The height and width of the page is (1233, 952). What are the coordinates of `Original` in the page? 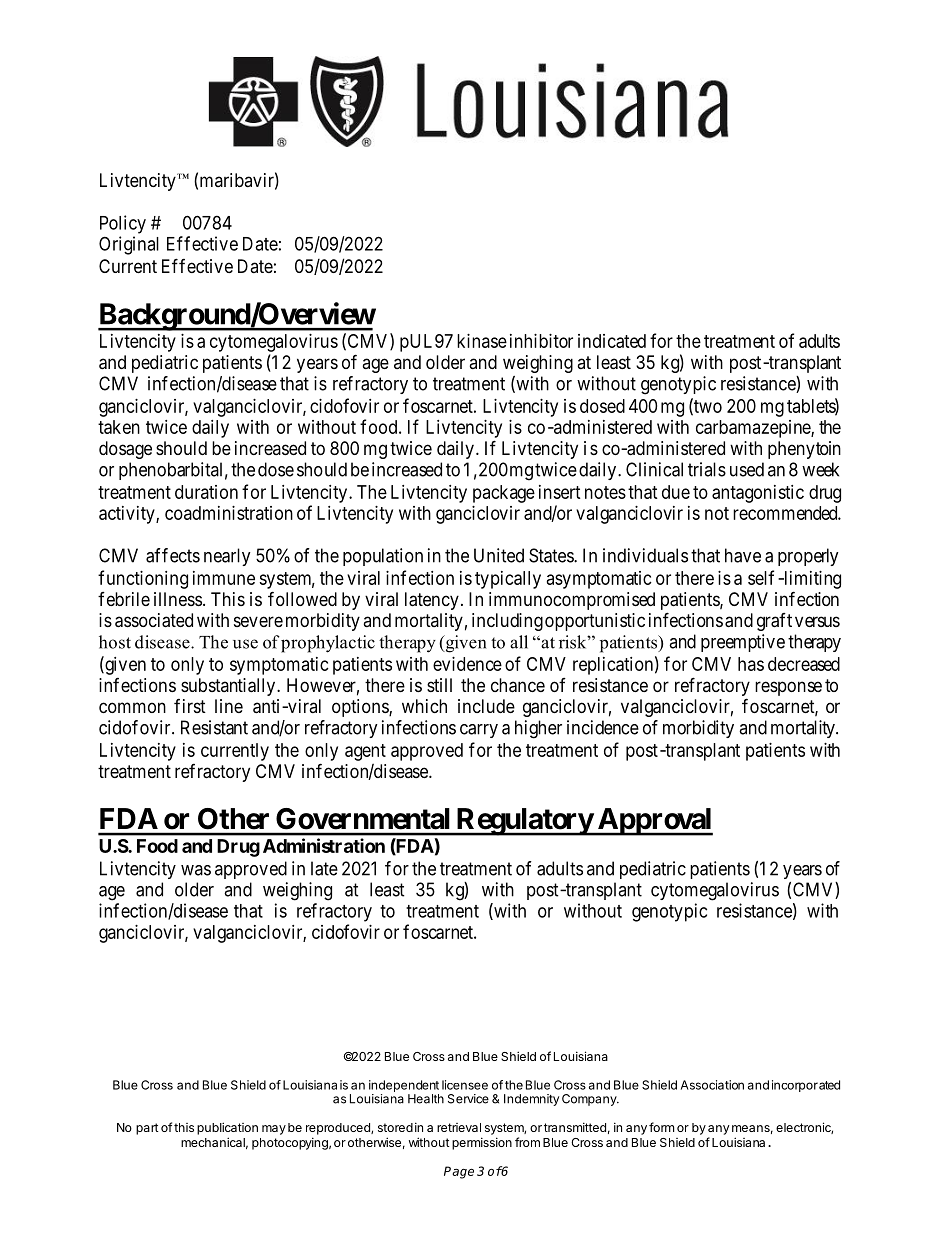 It's located at (129, 245).
